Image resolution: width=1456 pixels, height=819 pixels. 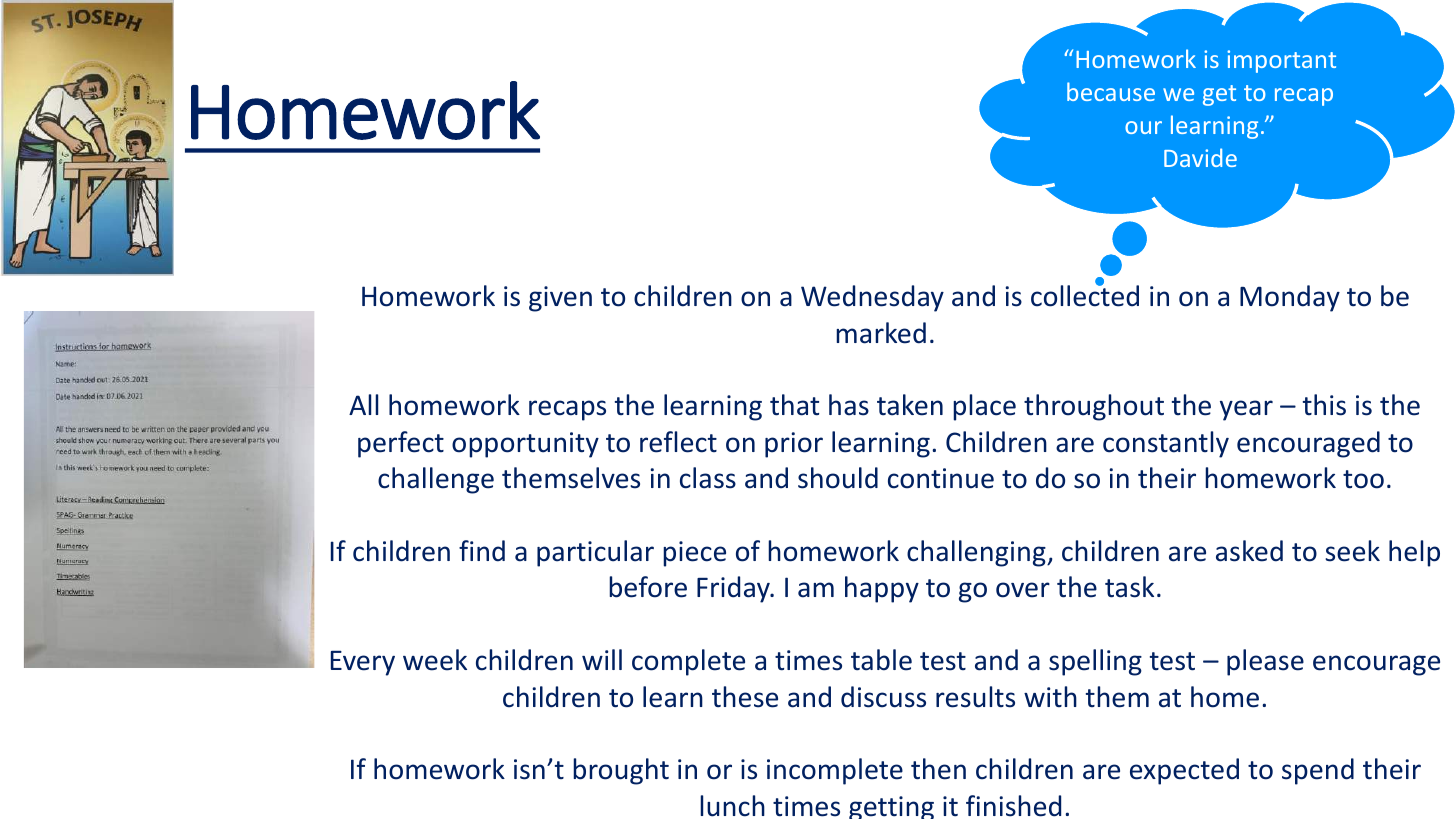 What do you see at coordinates (525, 445) in the screenshot?
I see `opportunity` at bounding box center [525, 445].
